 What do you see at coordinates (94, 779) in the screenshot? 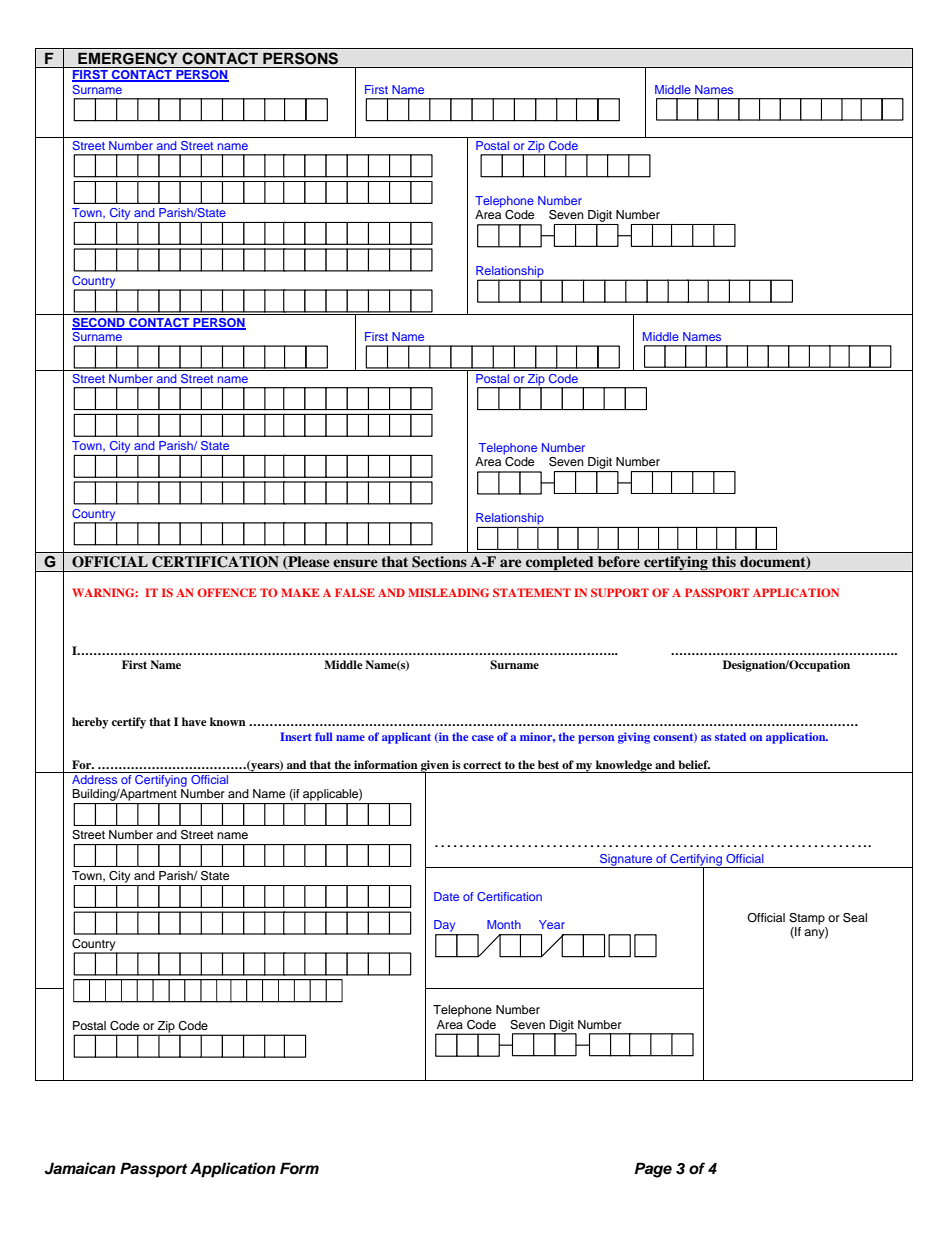
I see `Address` at bounding box center [94, 779].
